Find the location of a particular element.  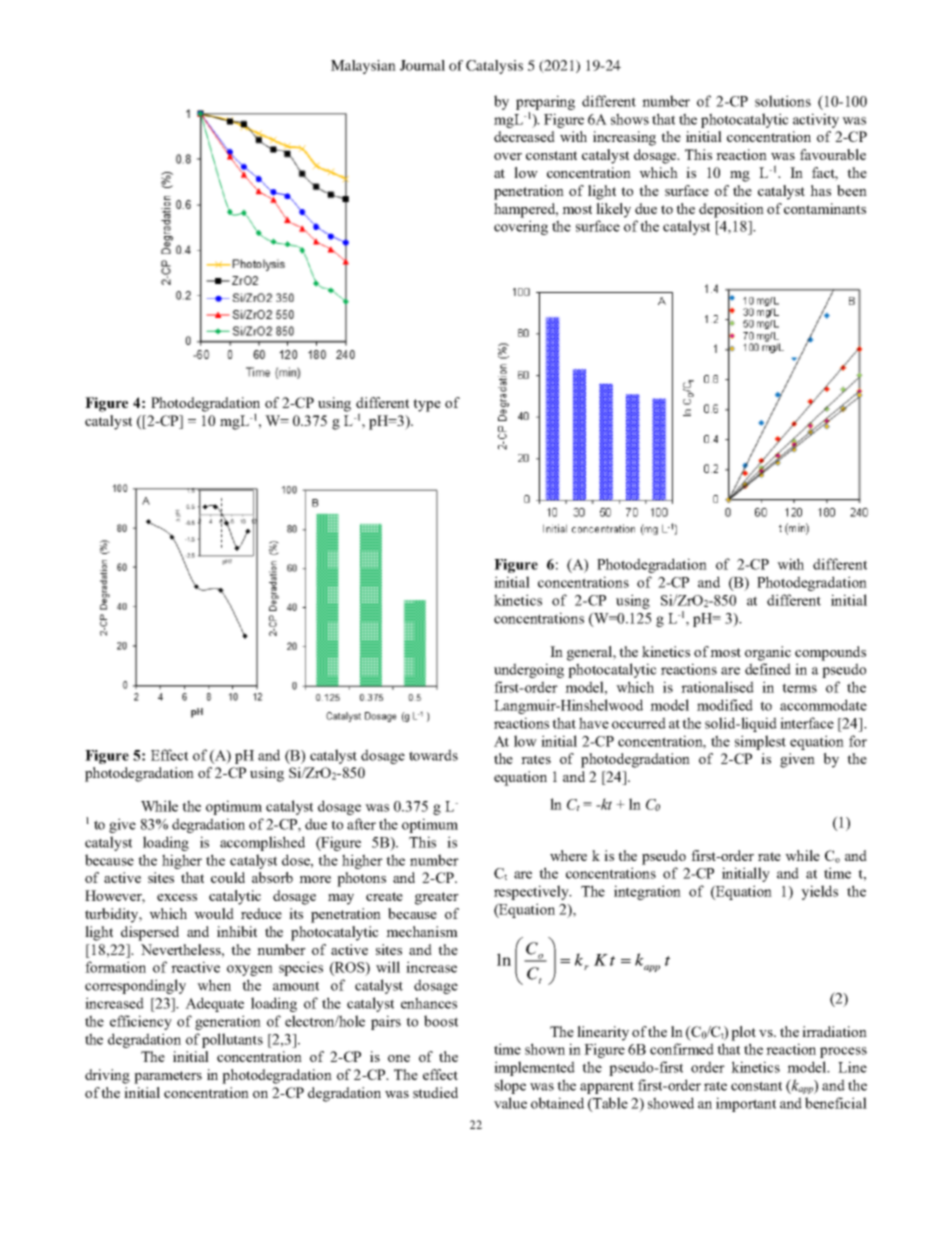

where is located at coordinates (568, 855).
